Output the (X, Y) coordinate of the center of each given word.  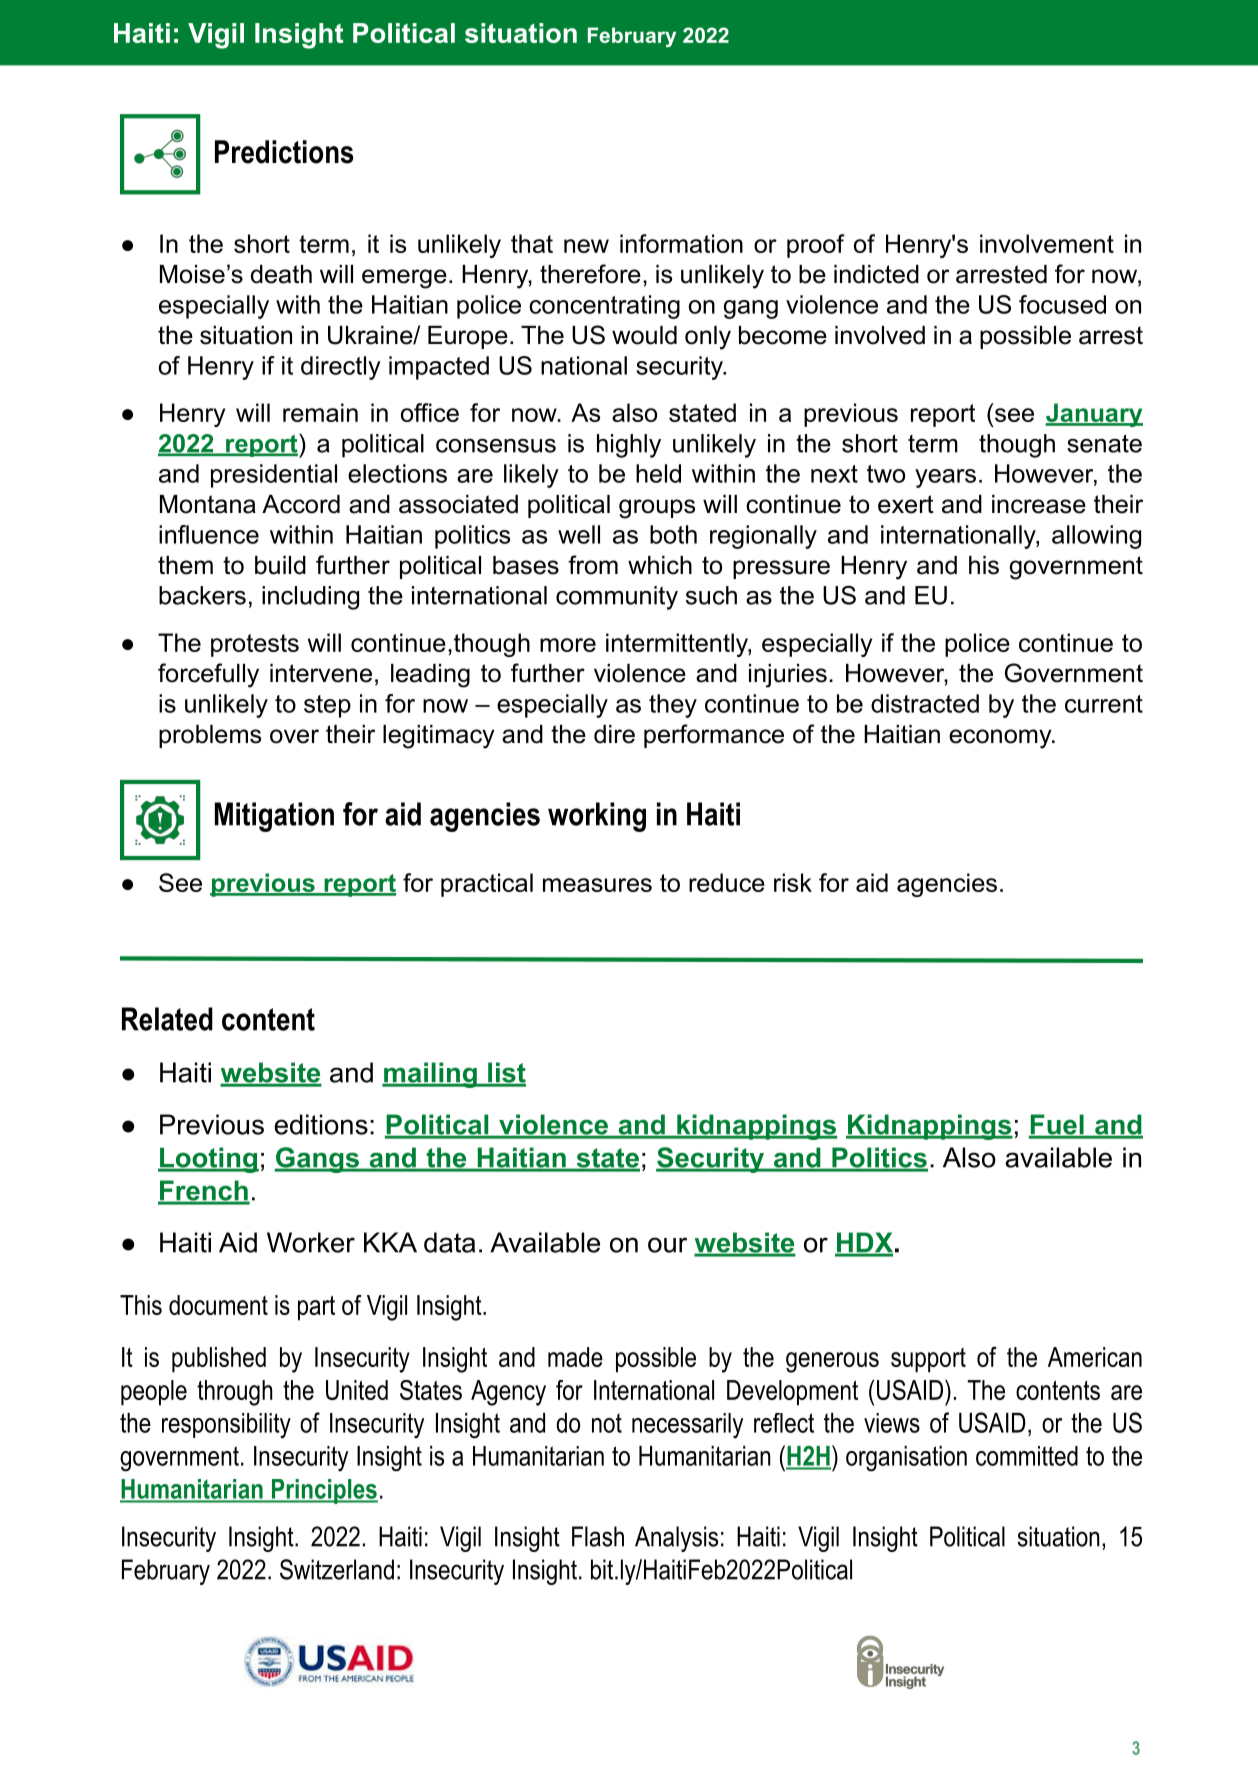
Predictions (284, 152)
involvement (1047, 243)
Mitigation (274, 817)
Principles (323, 1491)
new (586, 246)
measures (597, 885)
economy (1001, 739)
